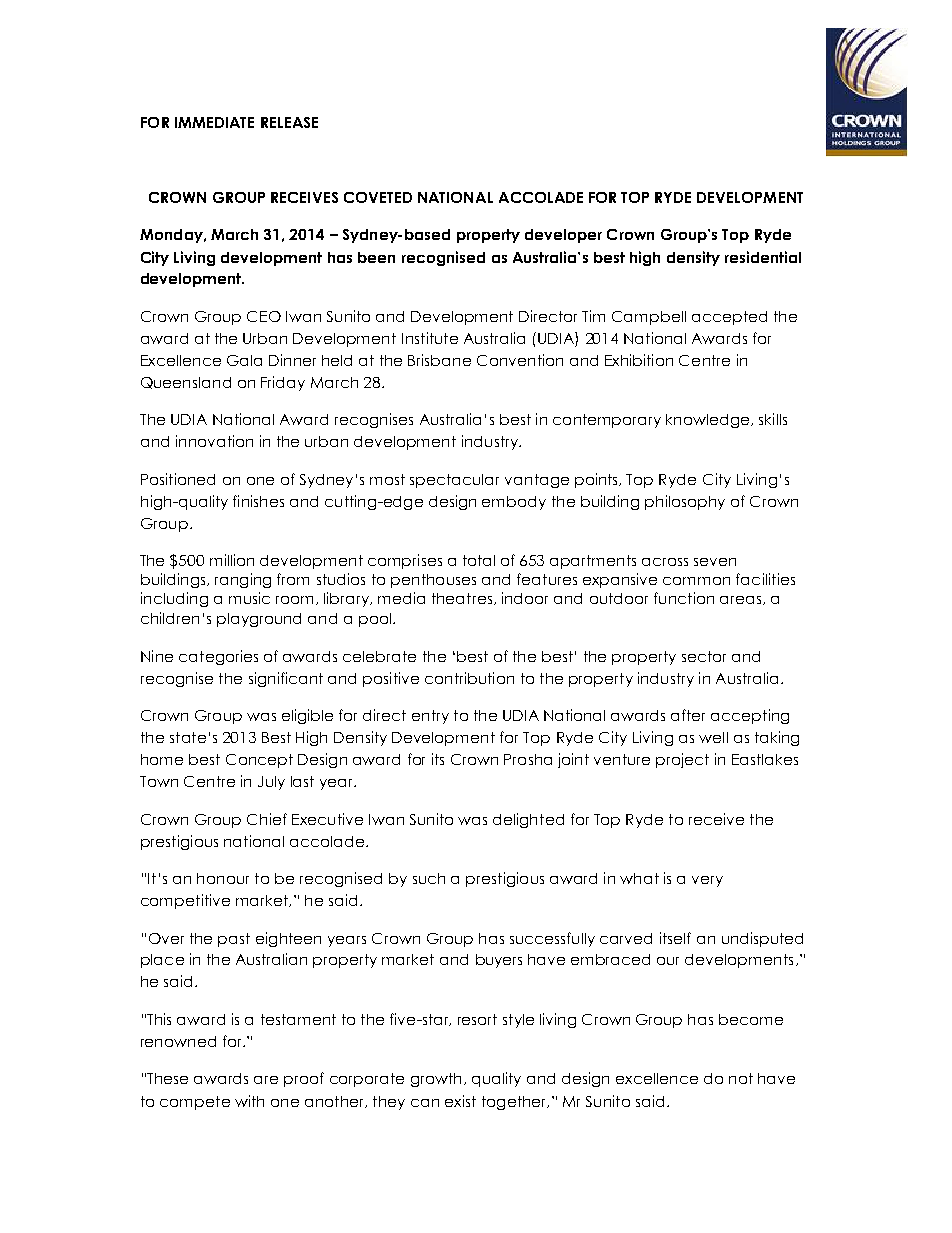 This page has height=1233, width=952. What do you see at coordinates (289, 122) in the page?
I see `RELEASE` at bounding box center [289, 122].
